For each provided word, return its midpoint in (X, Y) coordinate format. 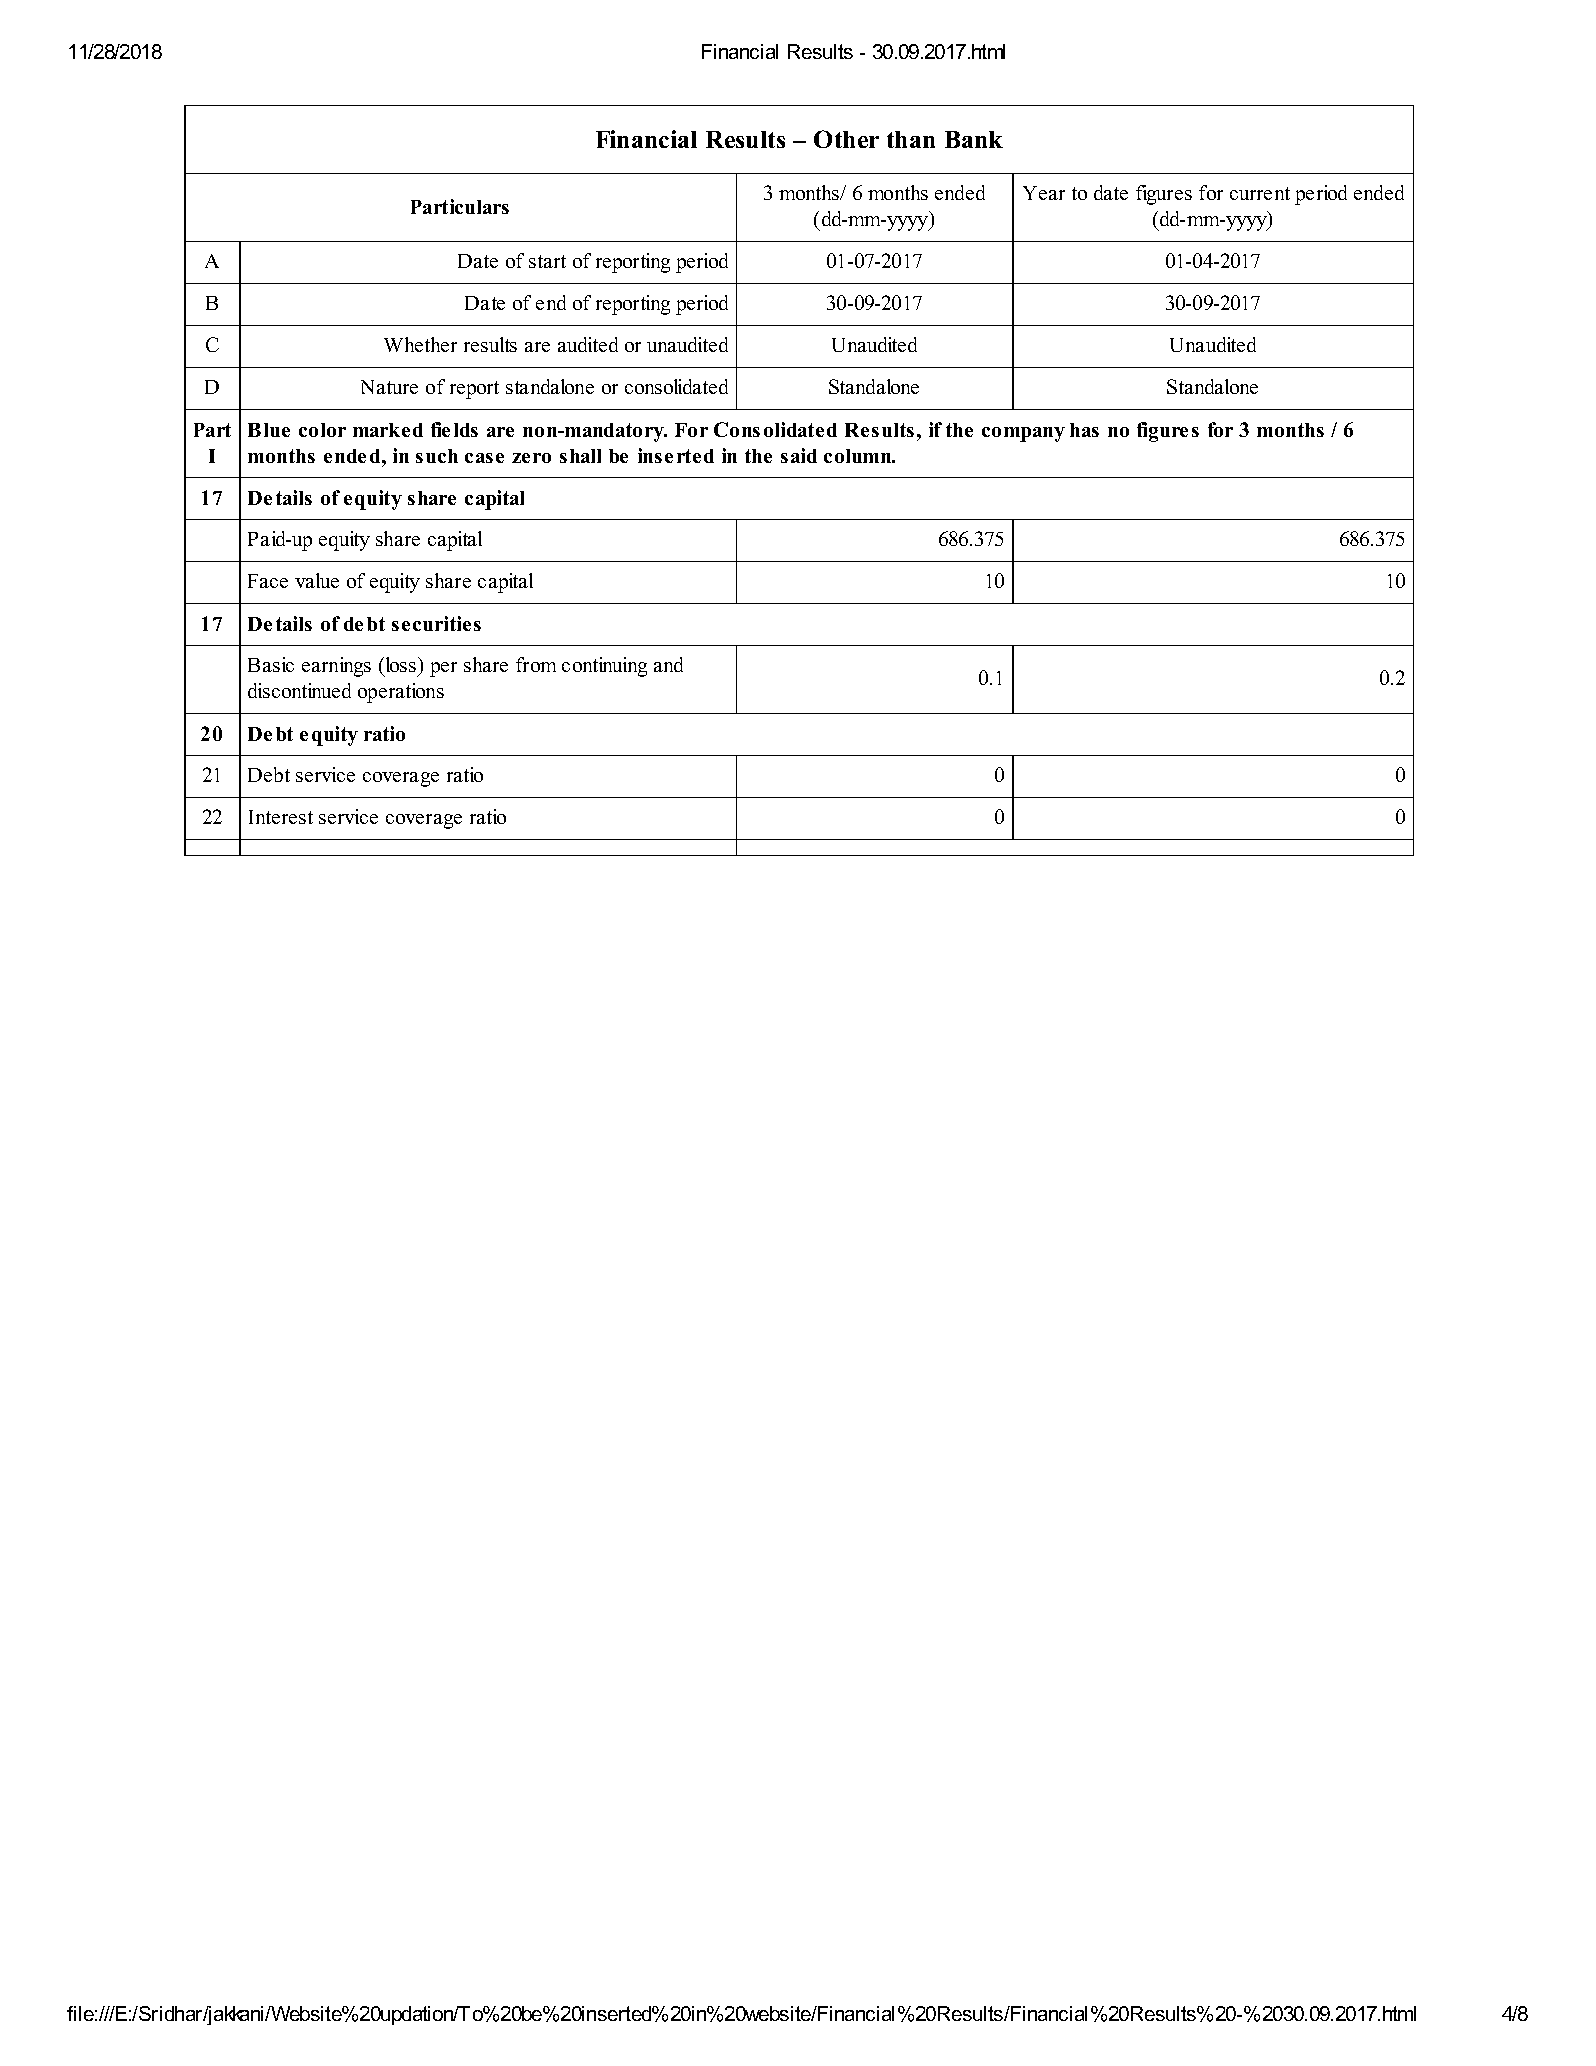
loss (402, 664)
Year (1044, 193)
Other (846, 139)
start (547, 261)
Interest (281, 817)
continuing (604, 667)
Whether (420, 344)
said (799, 455)
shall (580, 456)
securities (436, 623)
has (1084, 430)
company (1023, 434)
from (536, 664)
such (437, 456)
